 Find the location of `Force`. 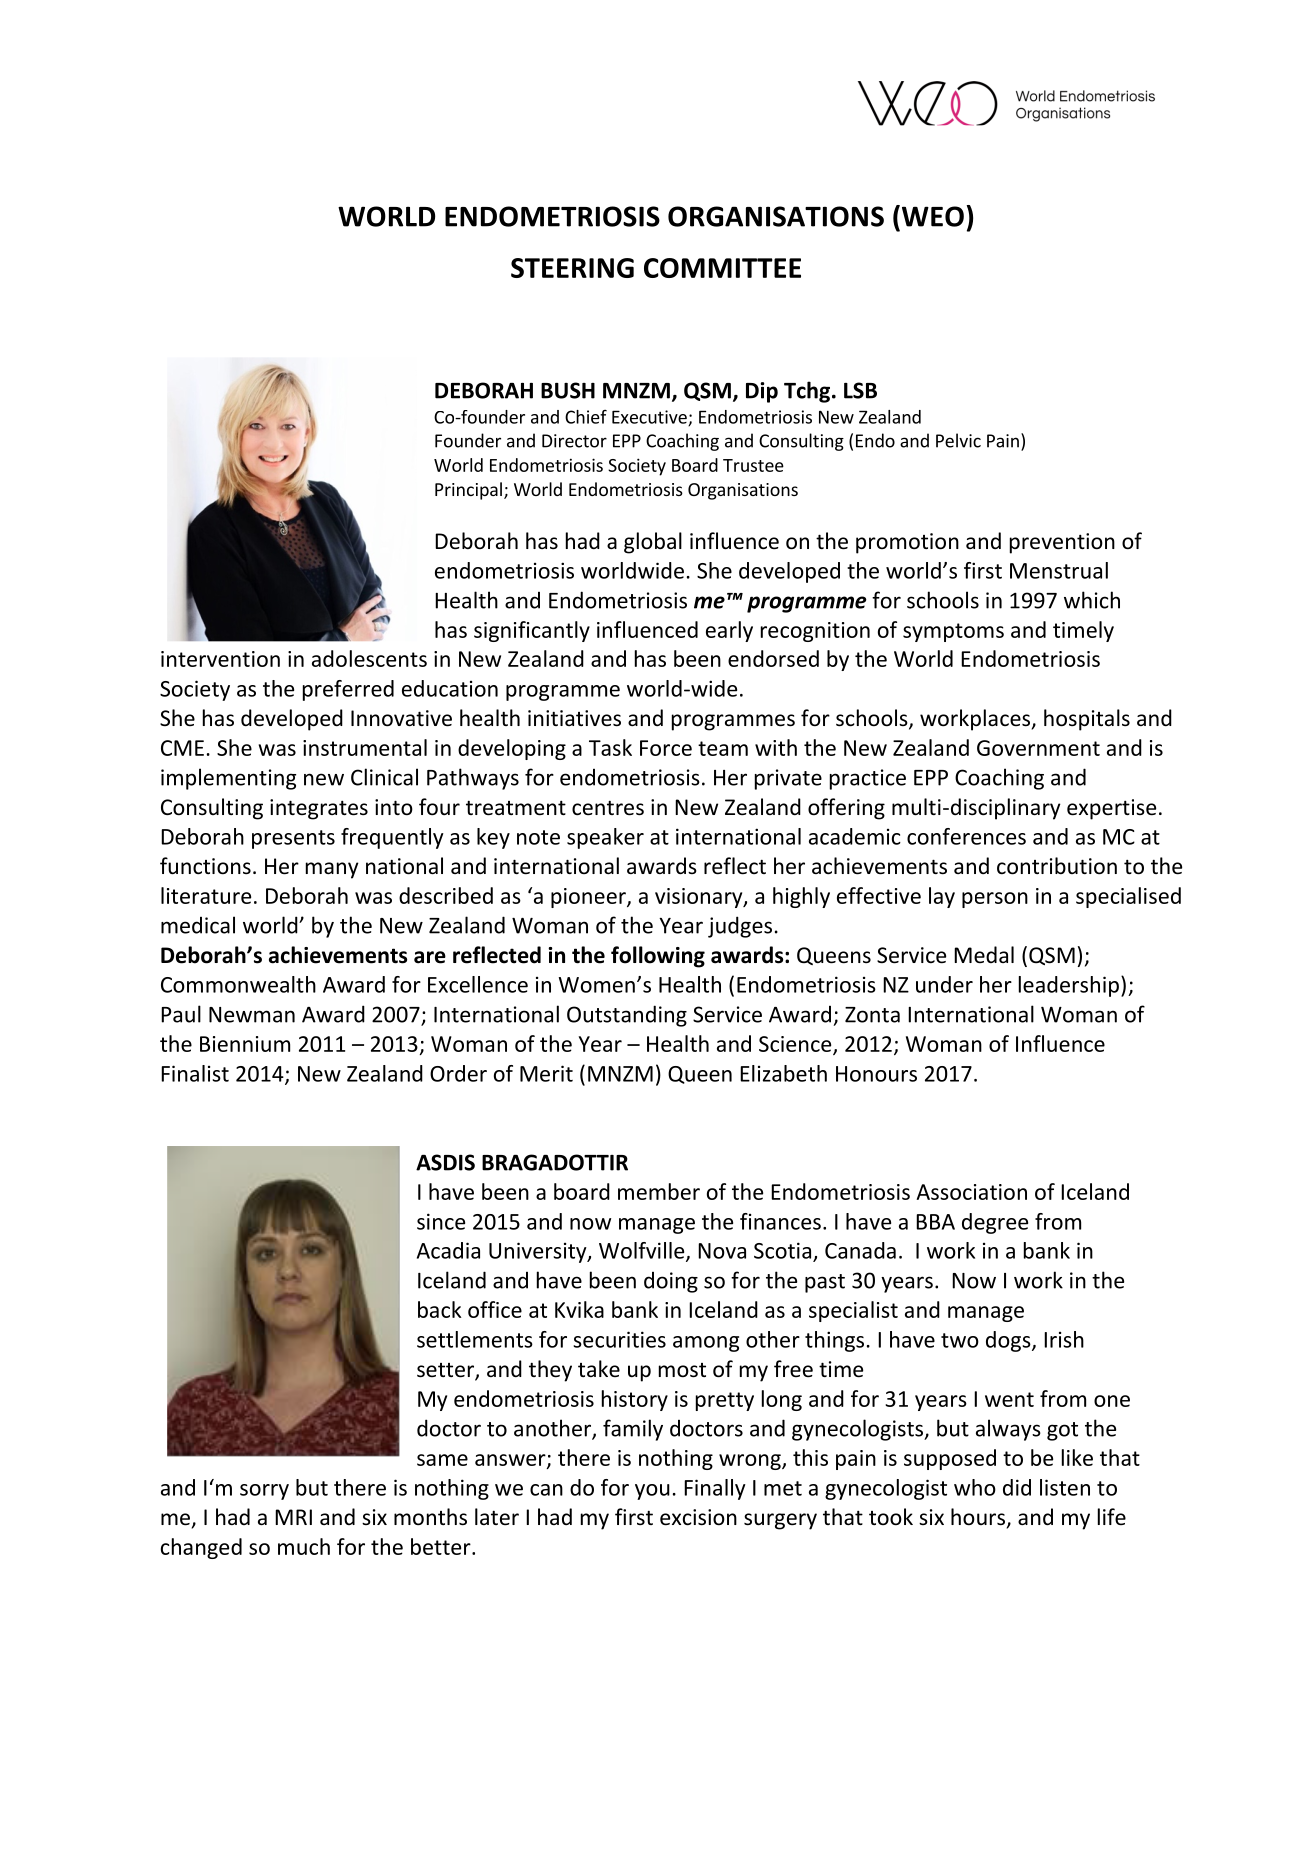

Force is located at coordinates (666, 748).
